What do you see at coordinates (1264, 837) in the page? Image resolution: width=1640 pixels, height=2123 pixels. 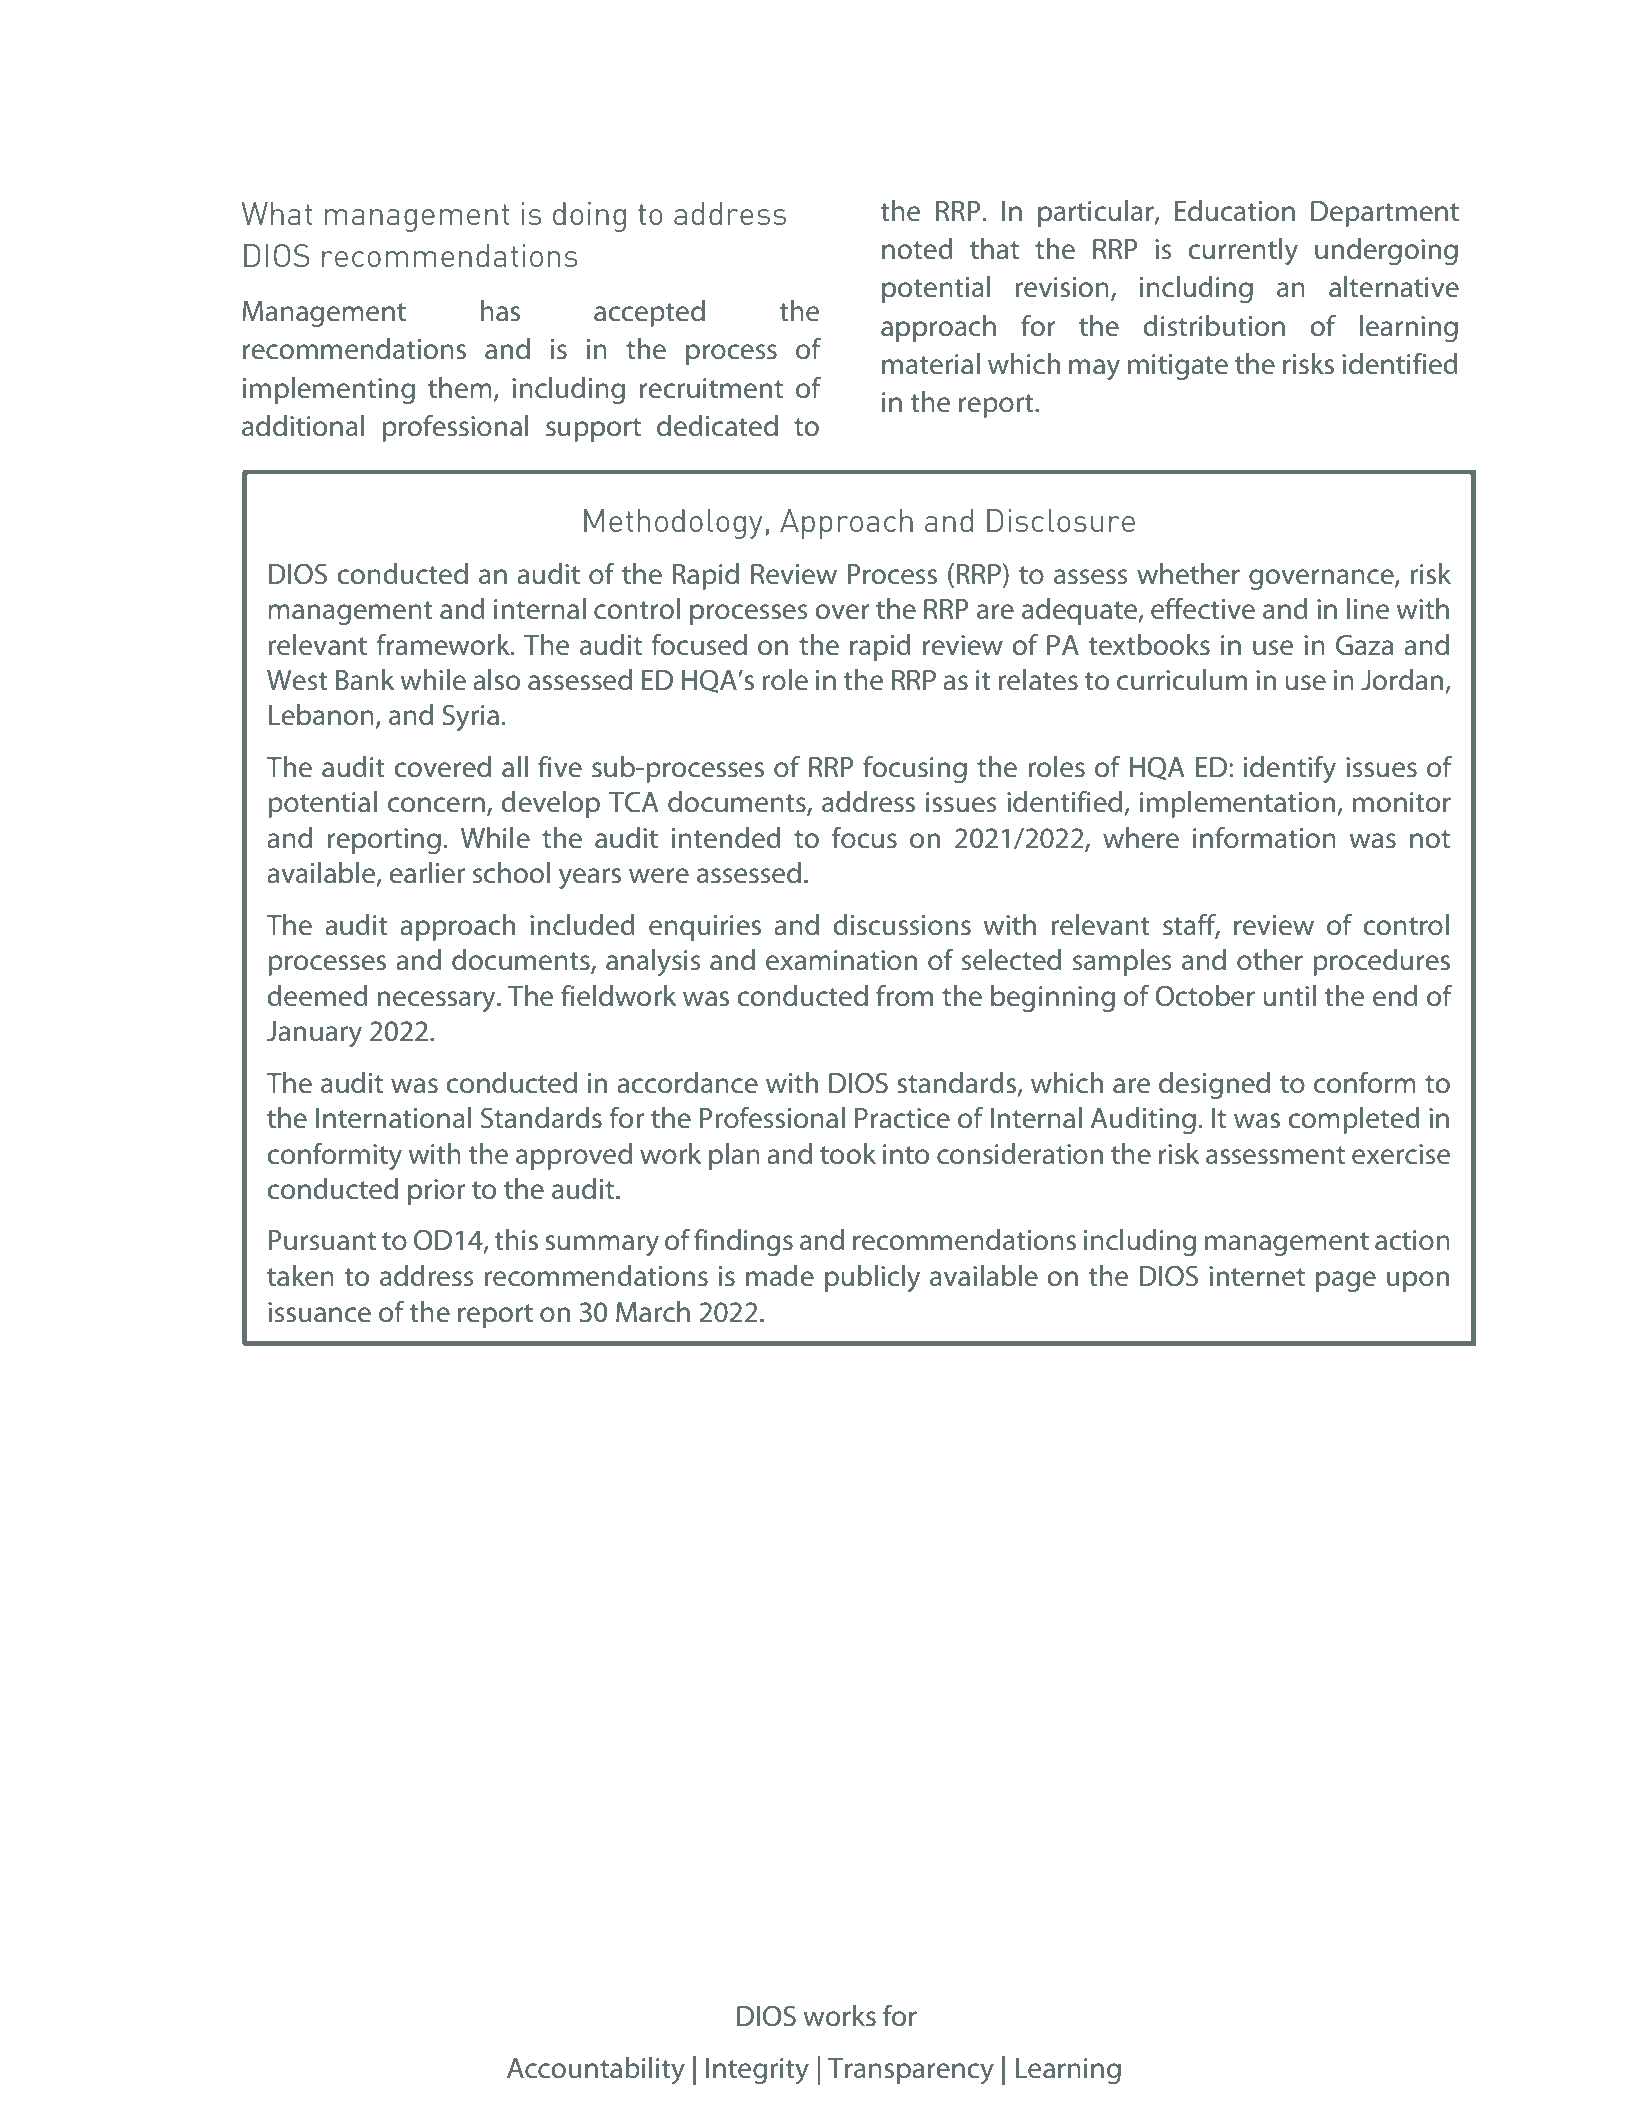 I see `information` at bounding box center [1264, 837].
